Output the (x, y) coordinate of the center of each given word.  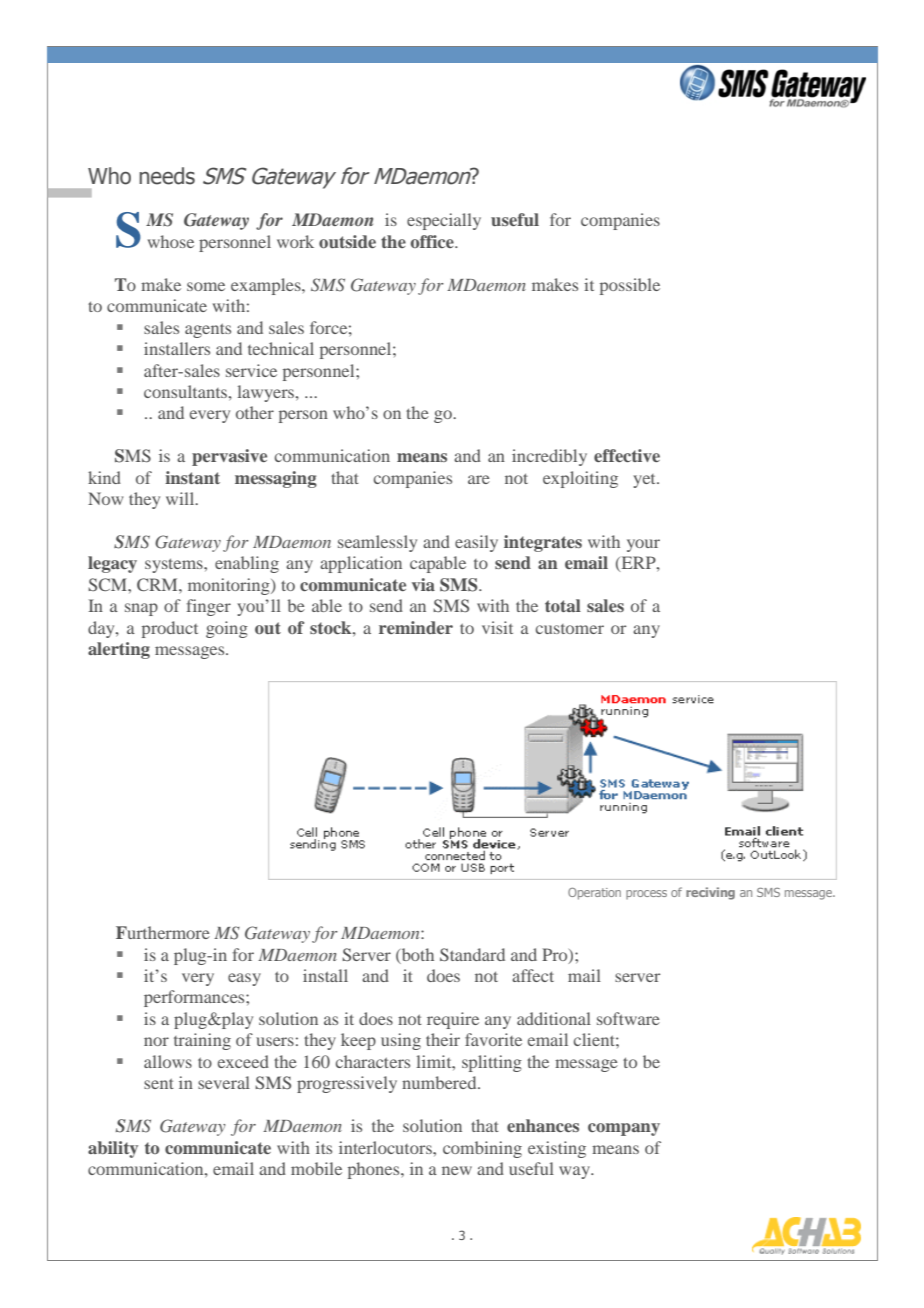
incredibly (549, 457)
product (170, 629)
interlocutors (386, 1147)
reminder (416, 627)
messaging (276, 479)
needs (167, 176)
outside (347, 241)
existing (557, 1149)
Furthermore (163, 932)
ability (113, 1149)
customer (570, 629)
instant (192, 477)
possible (630, 286)
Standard (472, 954)
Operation (594, 894)
